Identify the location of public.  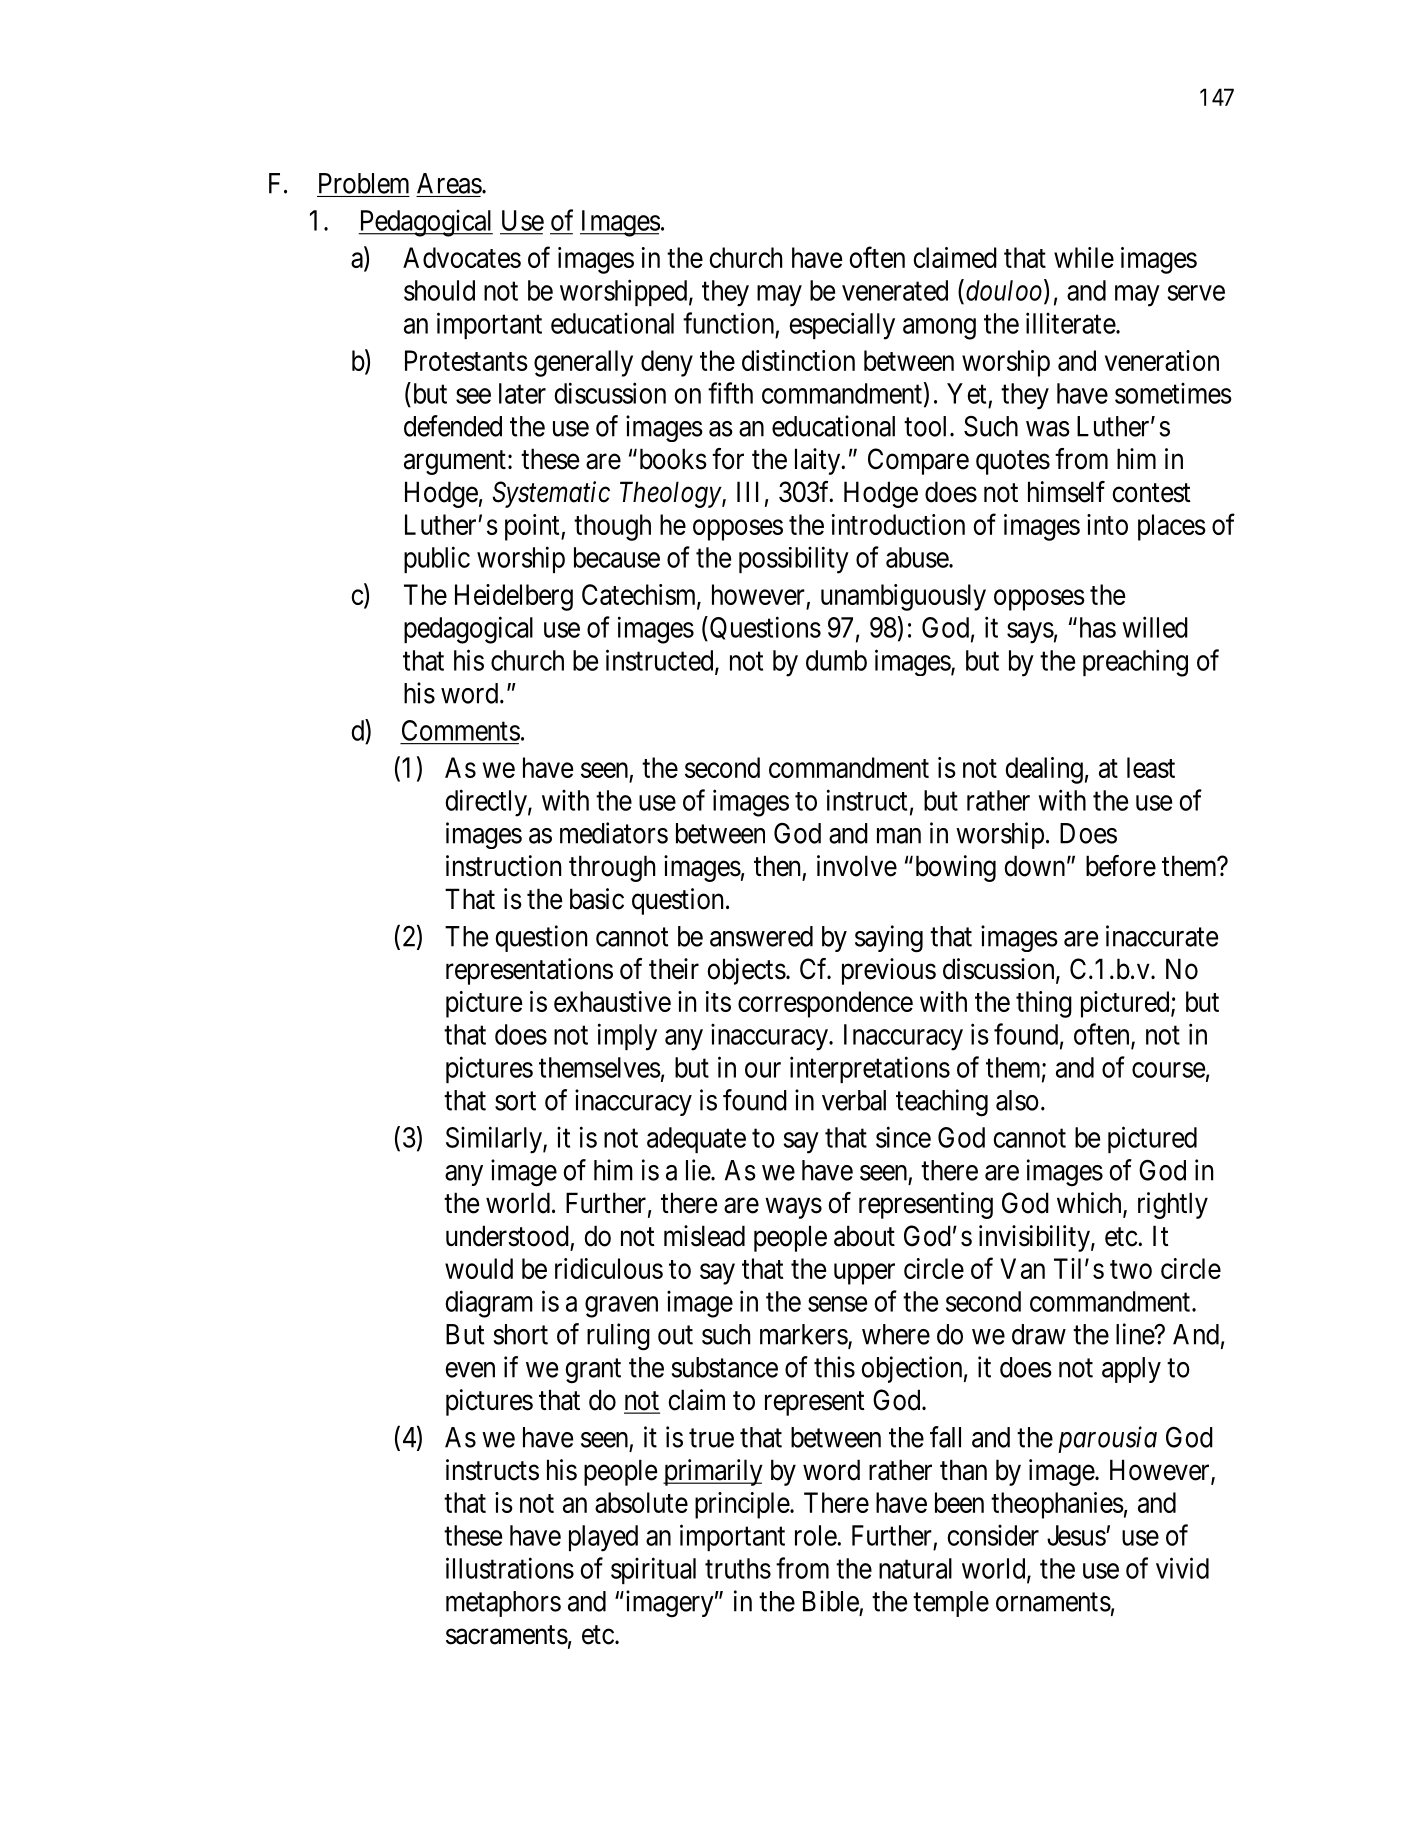
(437, 559).
